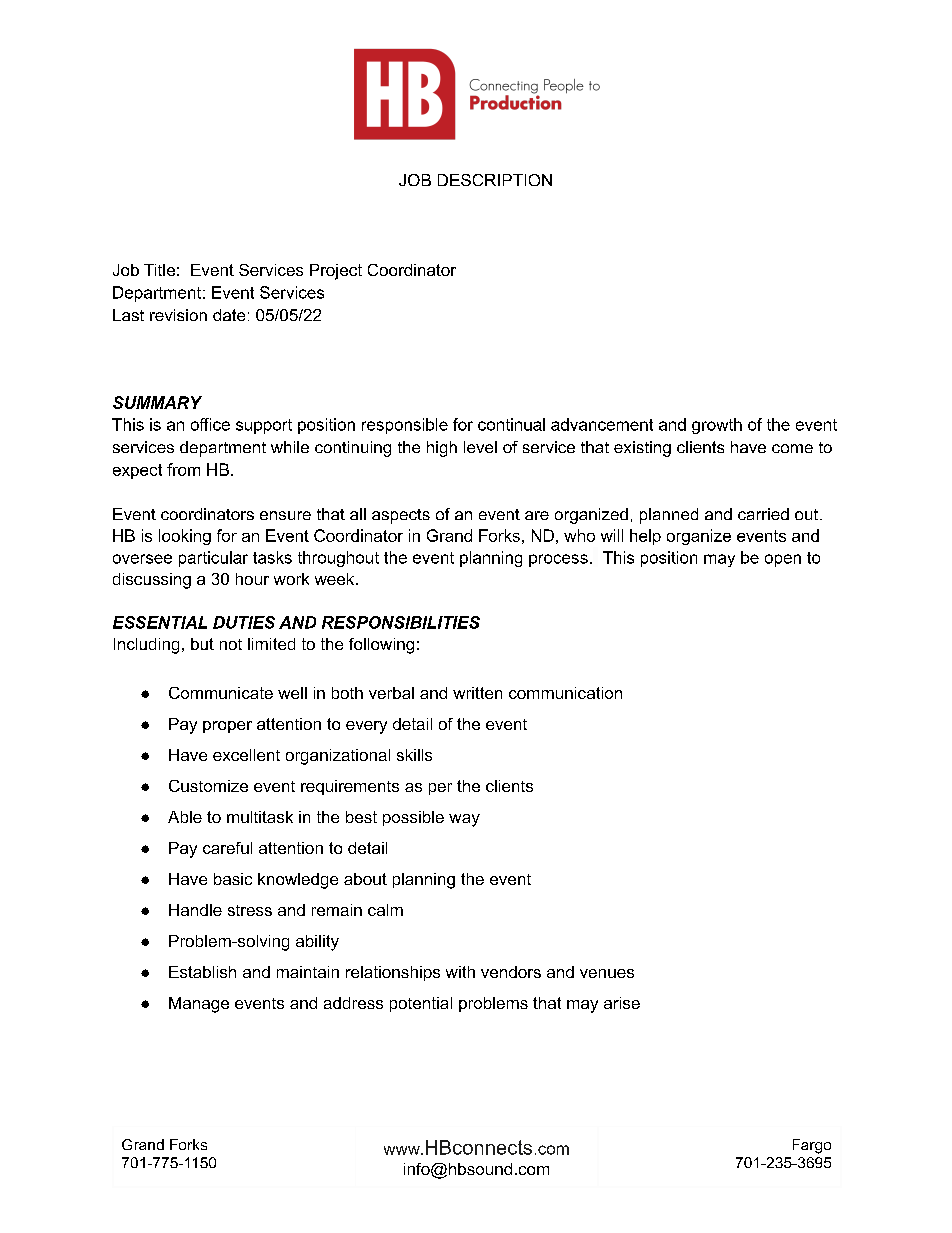 This screenshot has height=1233, width=952. What do you see at coordinates (480, 447) in the screenshot?
I see `level` at bounding box center [480, 447].
